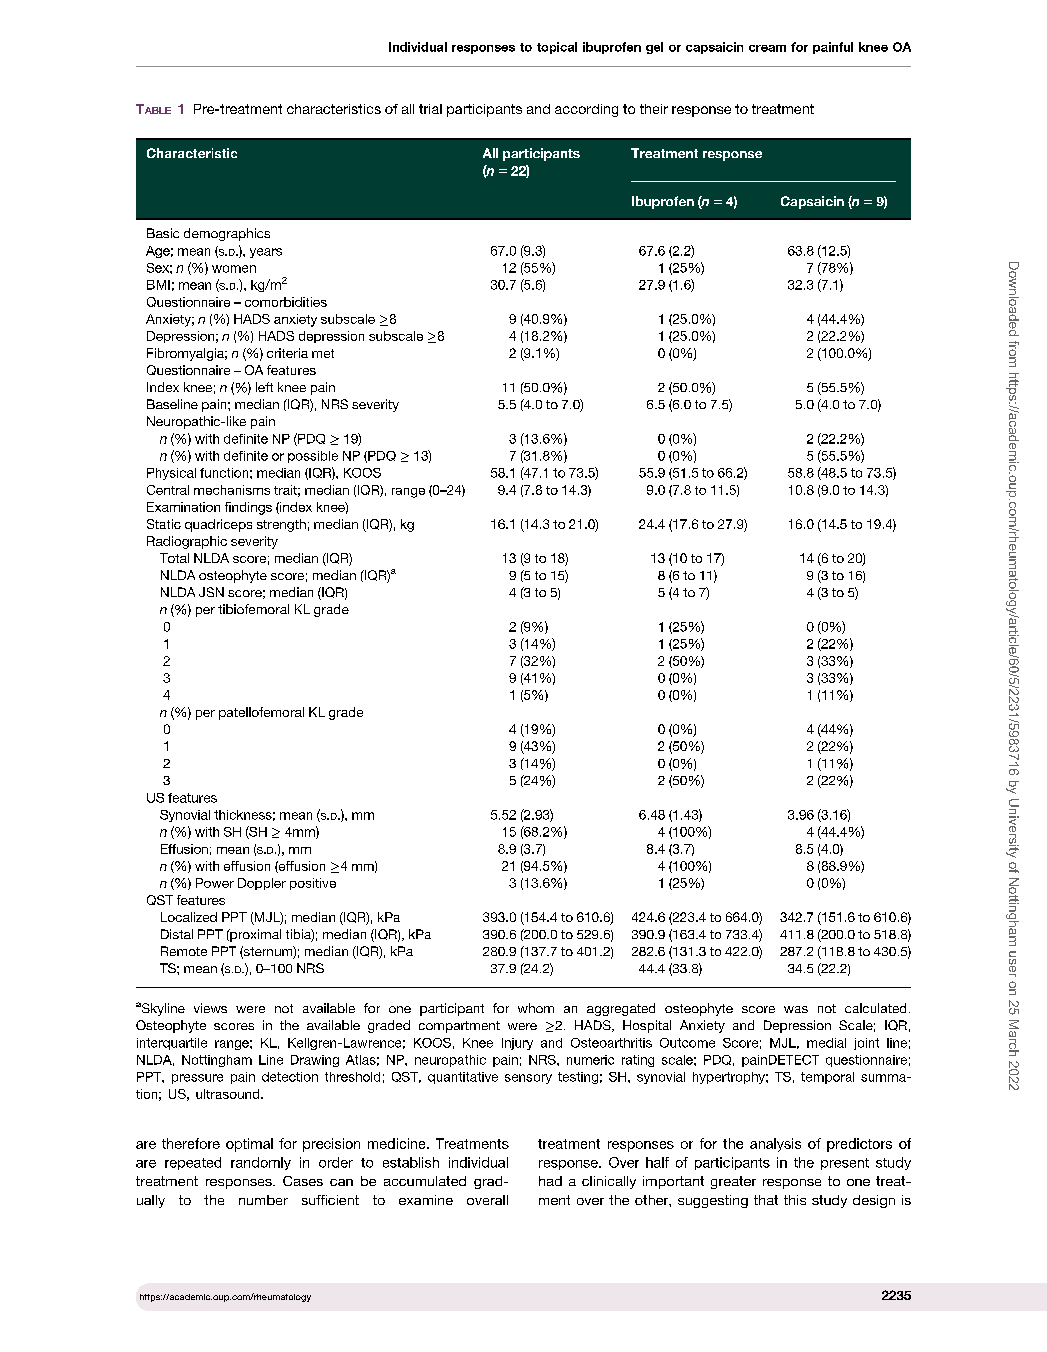 The image size is (1047, 1352). I want to click on was, so click(796, 1009).
